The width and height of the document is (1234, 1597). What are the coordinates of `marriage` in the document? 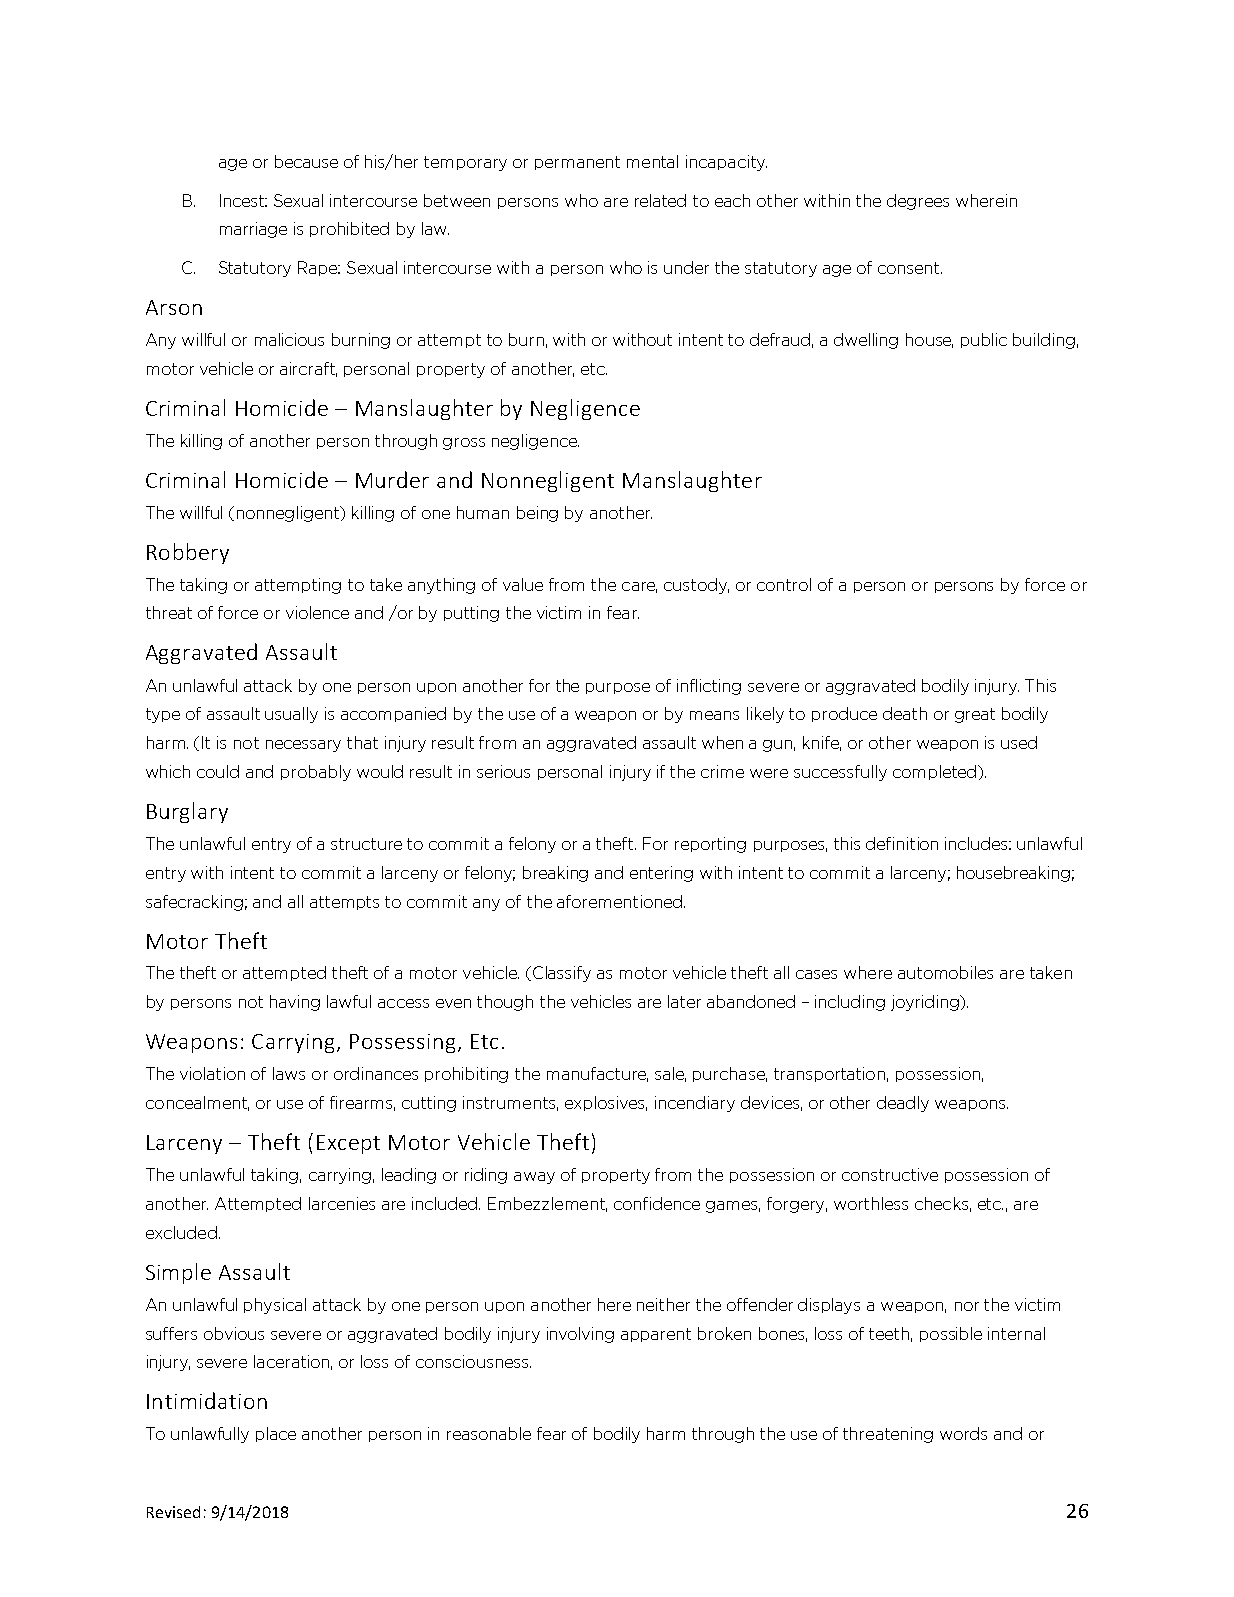 It's located at (253, 230).
